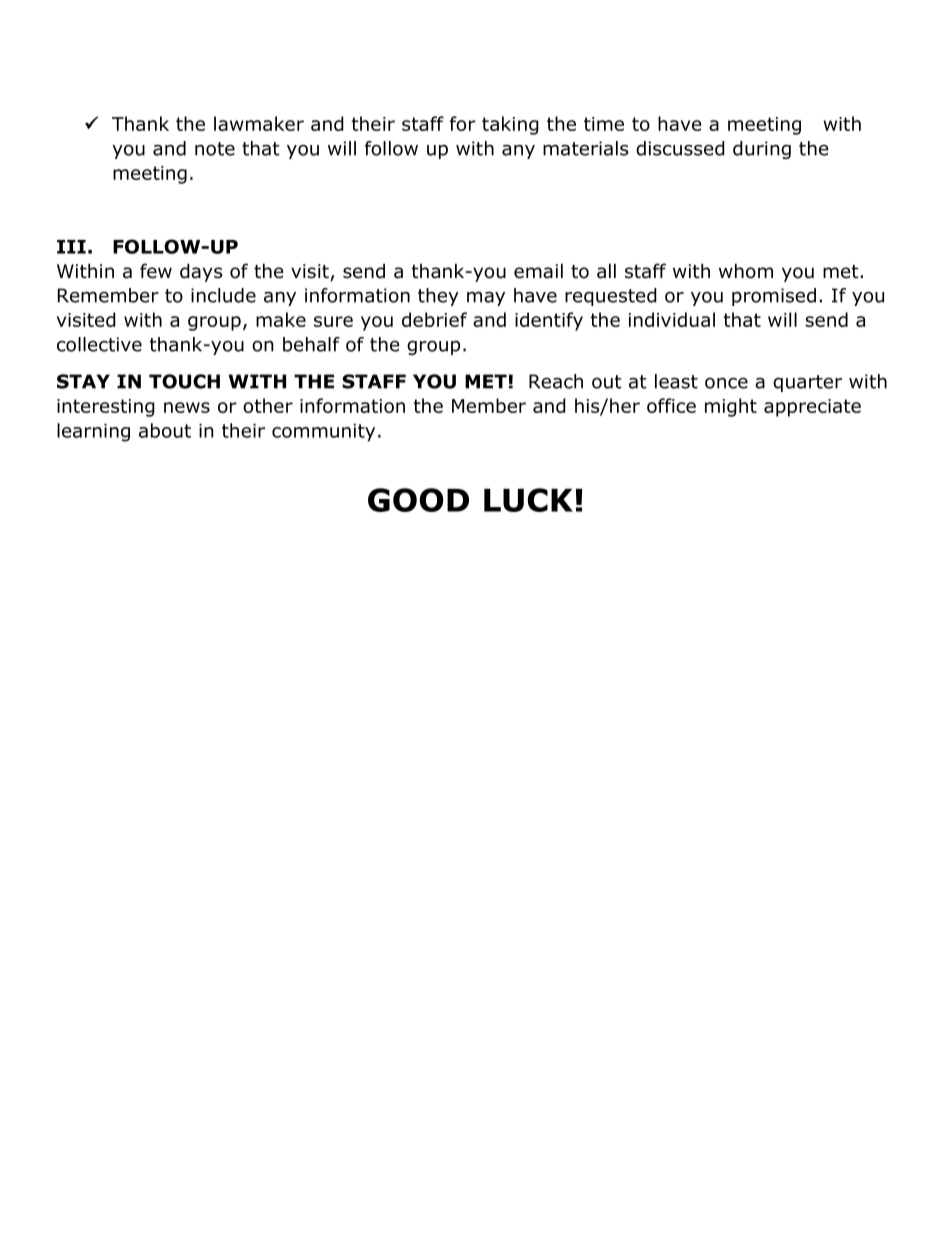  Describe the element at coordinates (223, 295) in the screenshot. I see `include` at that location.
